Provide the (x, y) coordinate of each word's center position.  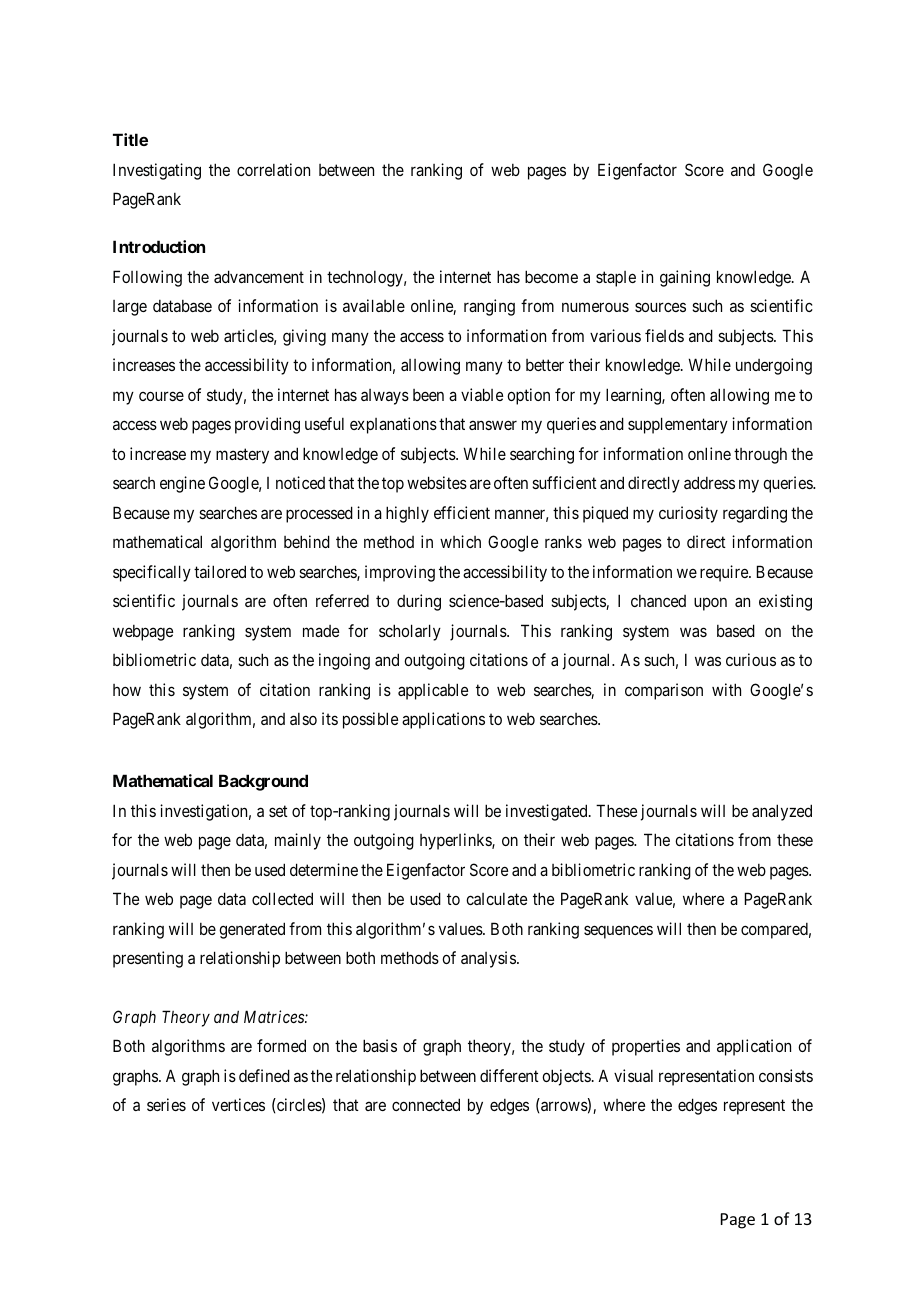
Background (263, 782)
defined (264, 1075)
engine (182, 484)
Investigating (157, 171)
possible (370, 720)
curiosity (688, 514)
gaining (685, 278)
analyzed (782, 812)
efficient (462, 512)
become (551, 276)
